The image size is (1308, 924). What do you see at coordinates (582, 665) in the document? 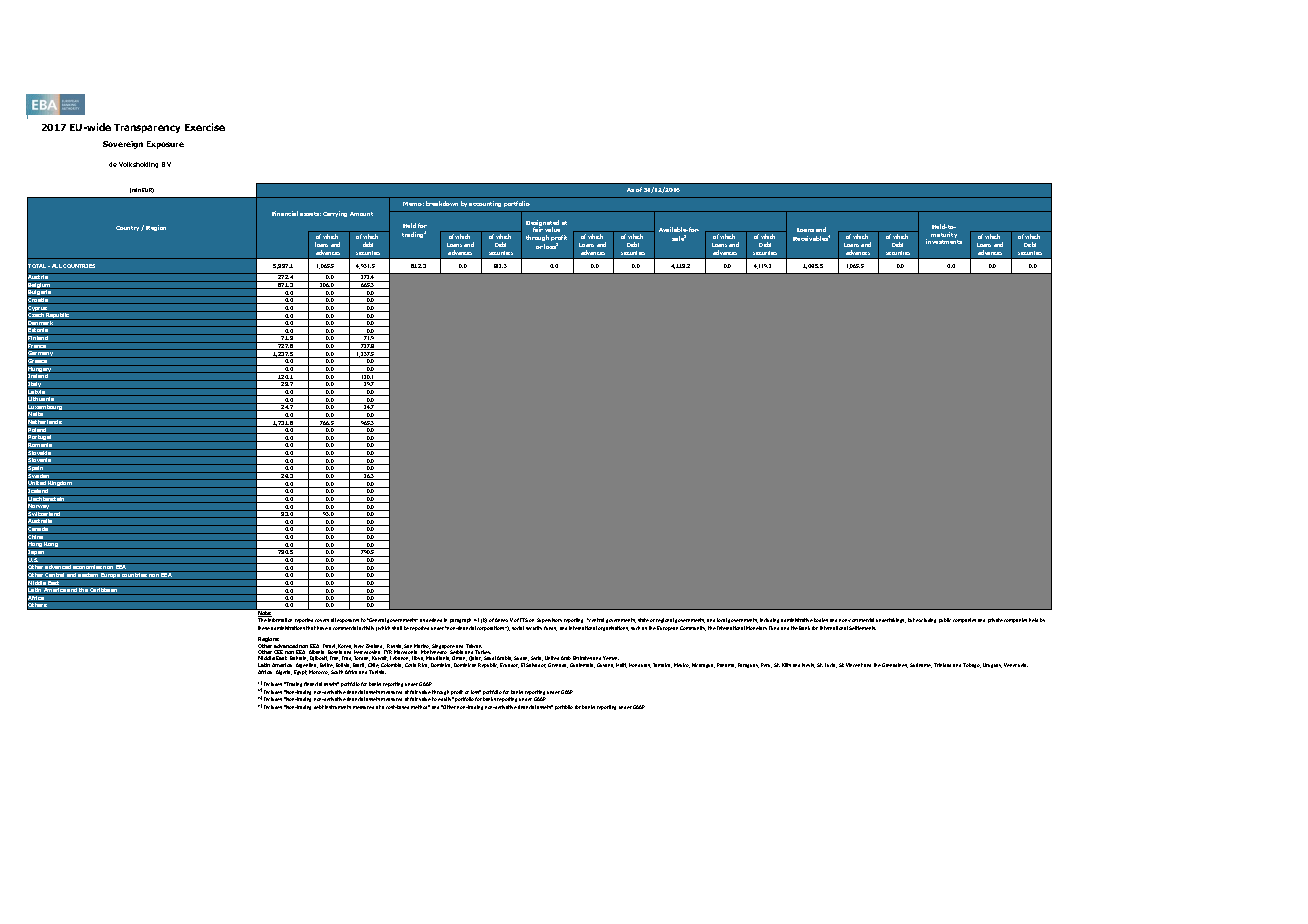
I see `Guatemala` at bounding box center [582, 665].
